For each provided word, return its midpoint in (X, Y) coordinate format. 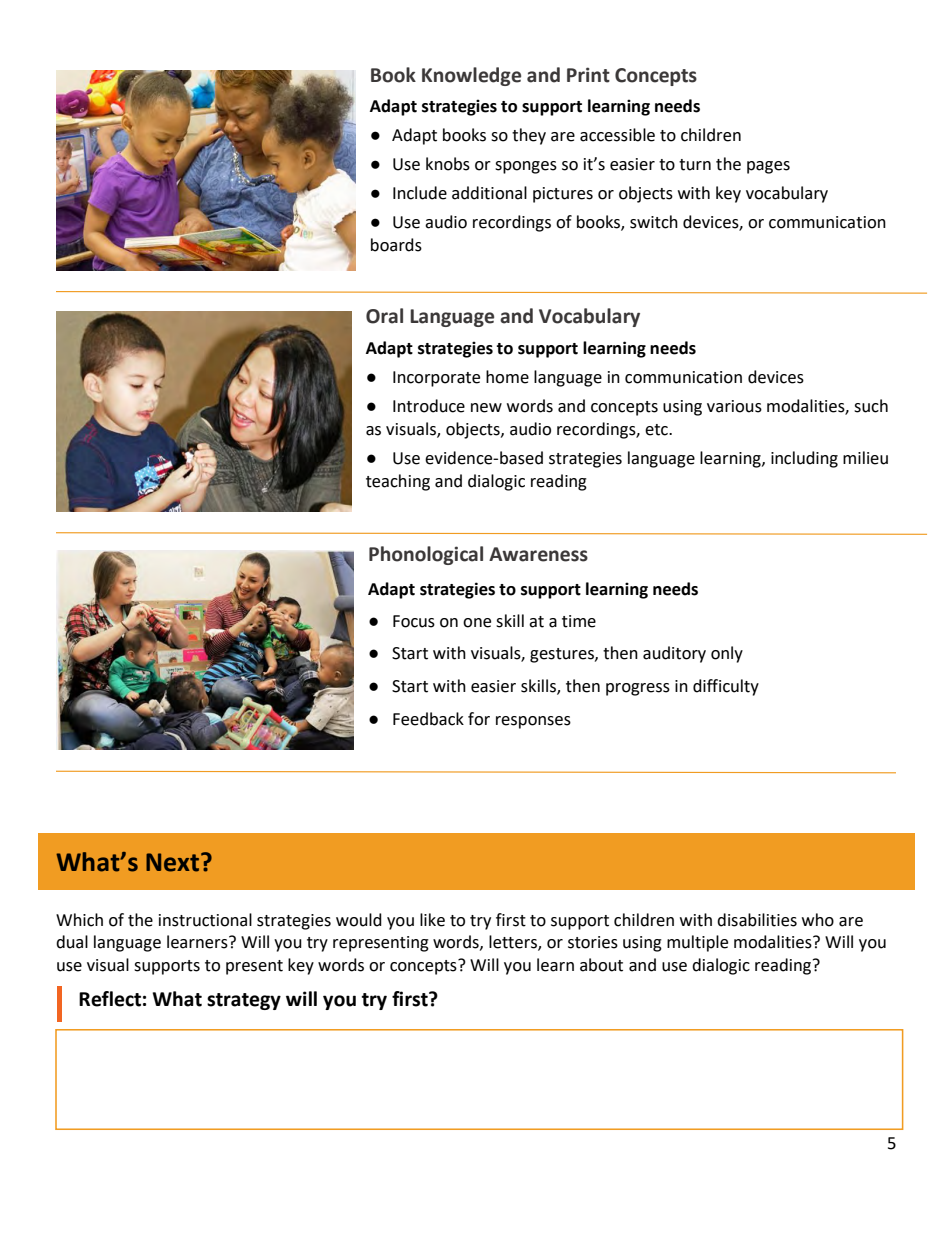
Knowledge (471, 76)
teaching (398, 482)
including (804, 459)
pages (768, 167)
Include (420, 193)
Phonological (426, 555)
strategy (244, 1001)
